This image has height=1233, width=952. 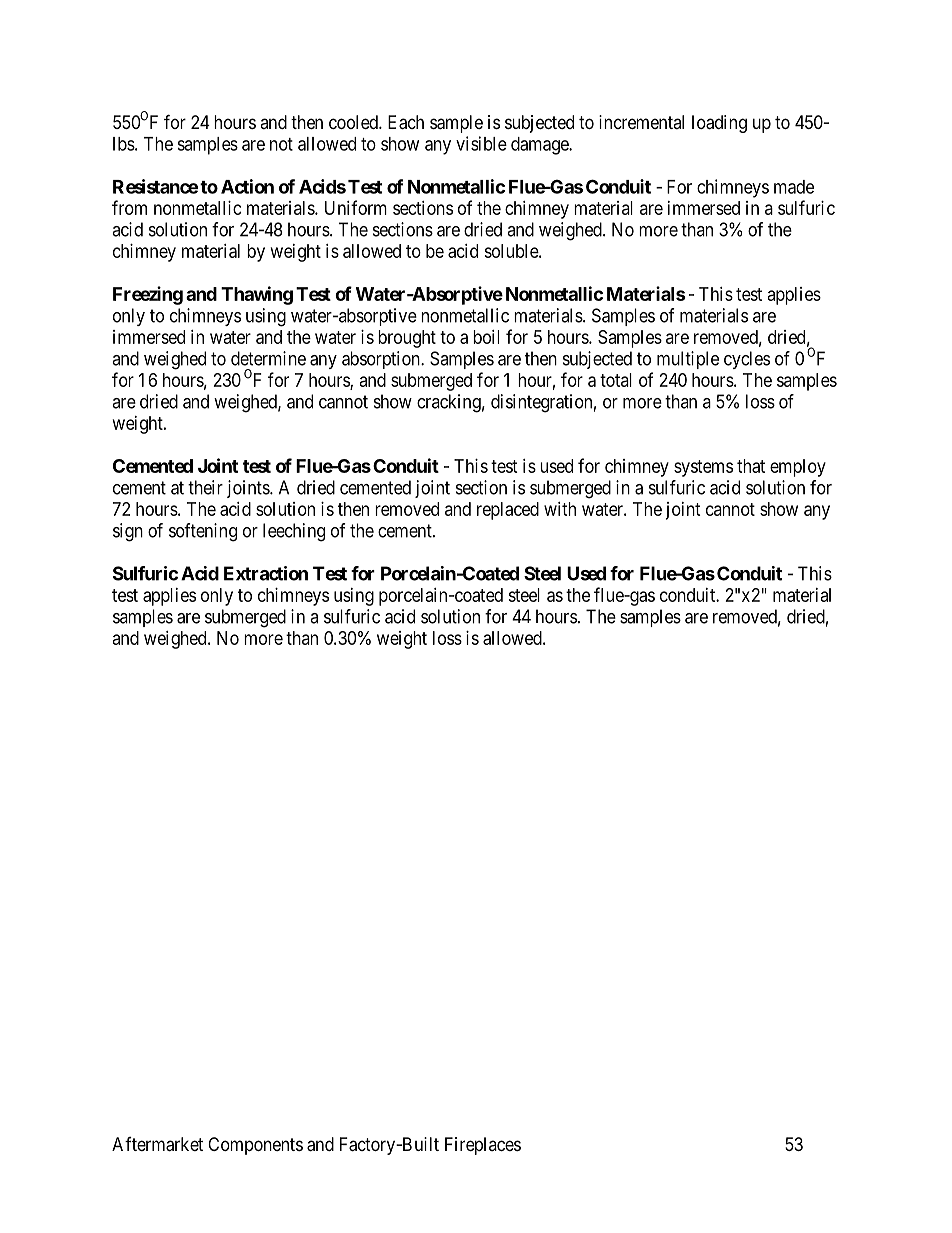 I want to click on from, so click(x=129, y=207).
